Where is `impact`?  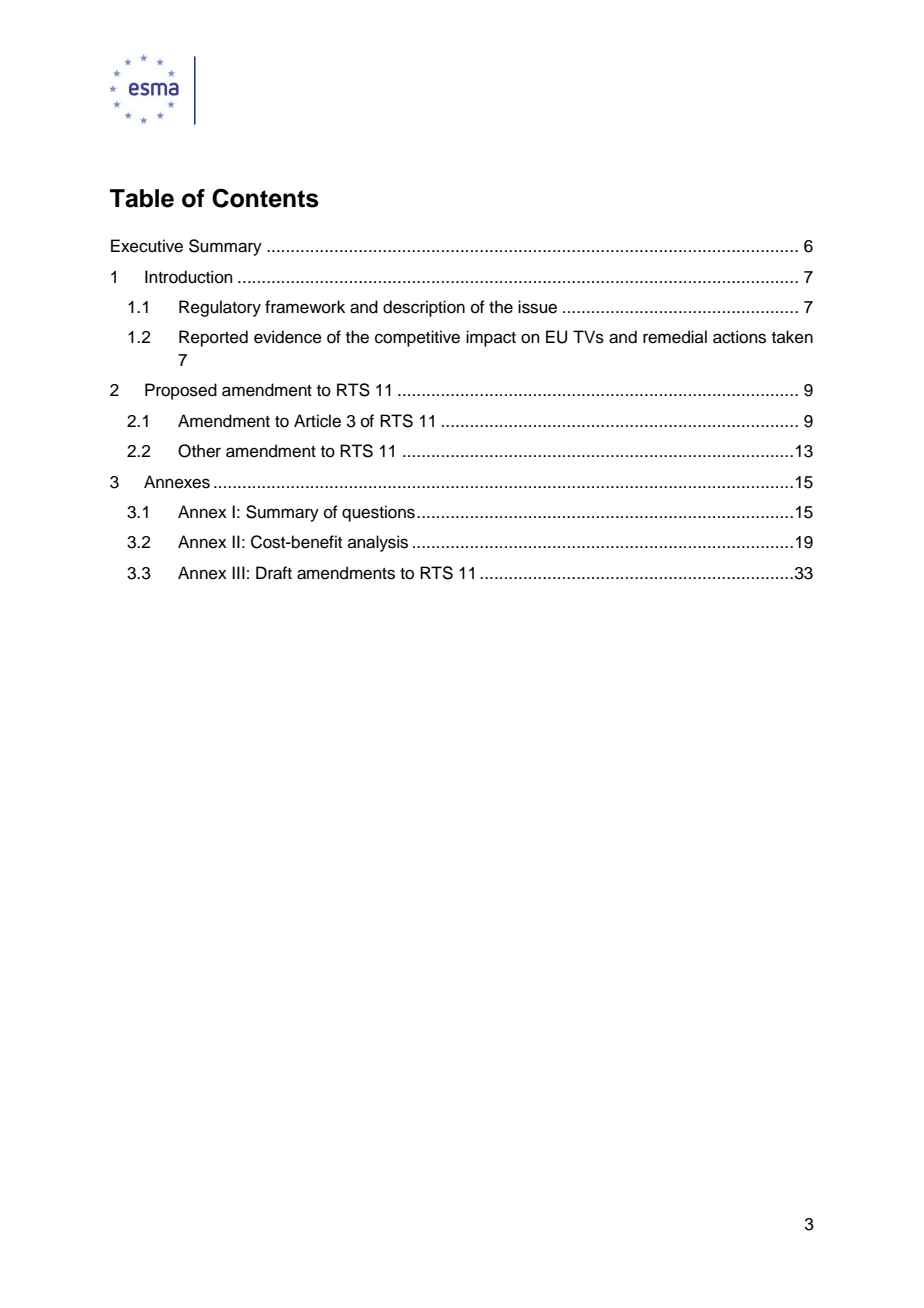
impact is located at coordinates (491, 338).
